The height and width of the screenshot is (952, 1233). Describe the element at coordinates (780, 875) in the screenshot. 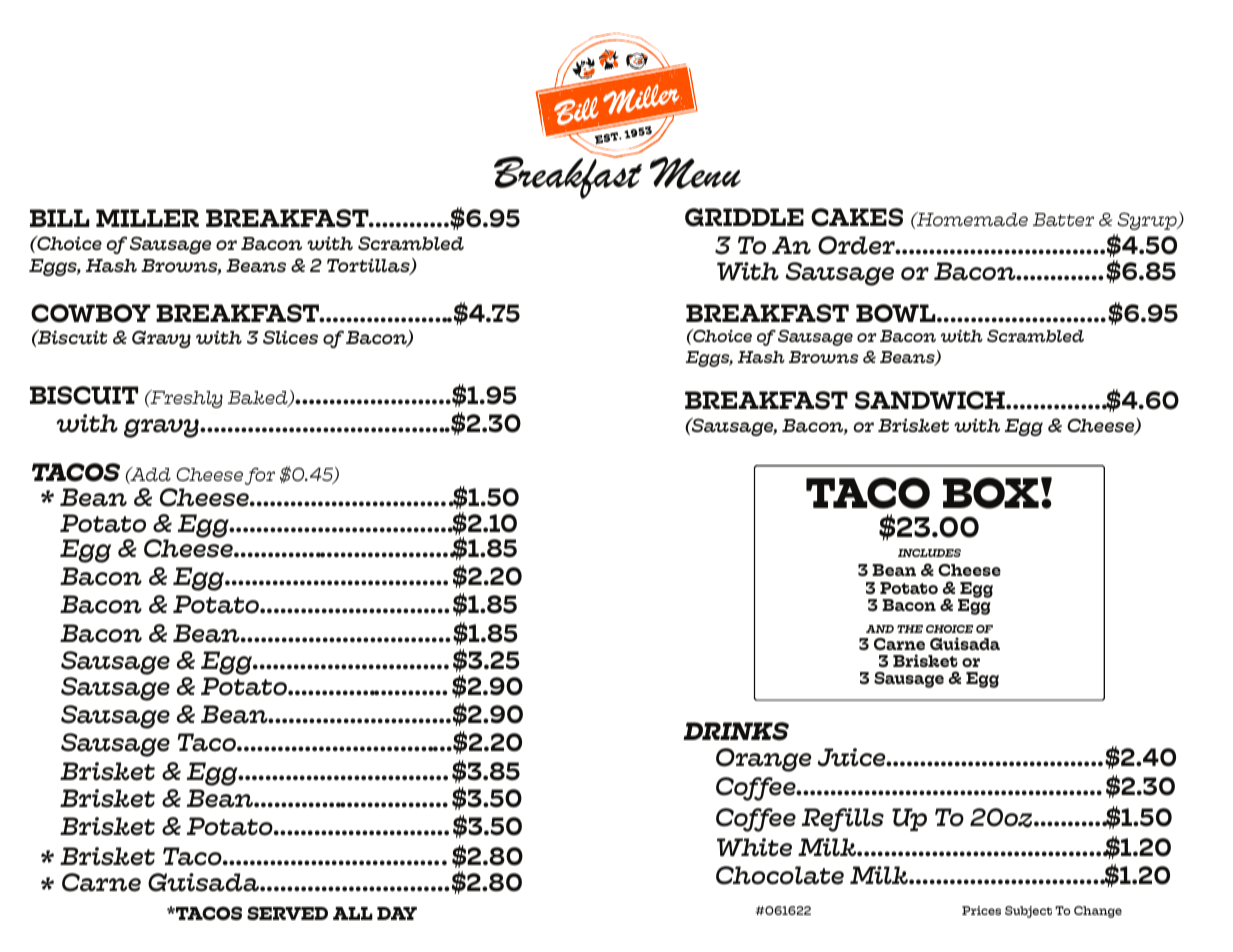

I see `Chocolate` at that location.
